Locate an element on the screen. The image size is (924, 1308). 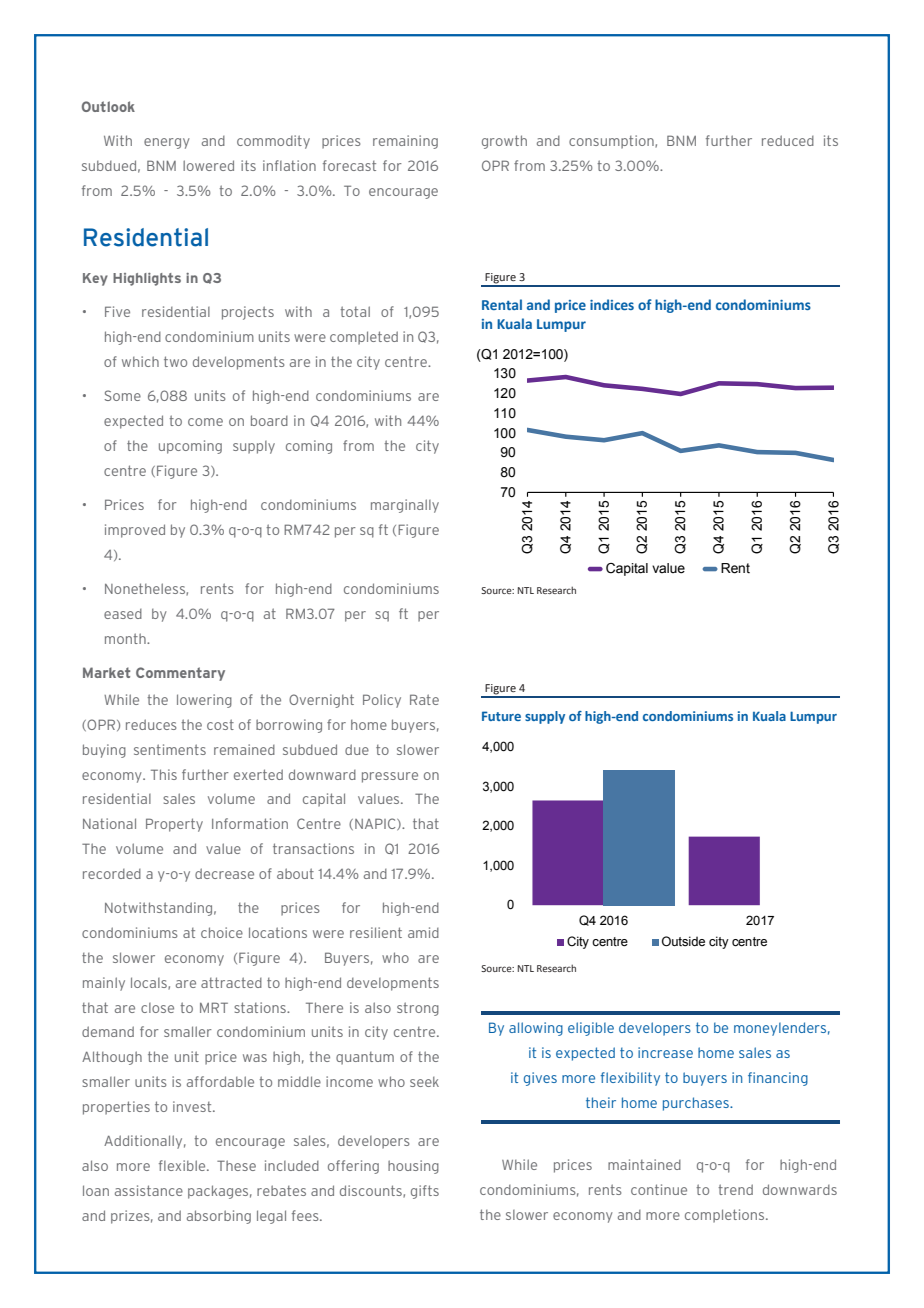
gifts is located at coordinates (425, 1192).
